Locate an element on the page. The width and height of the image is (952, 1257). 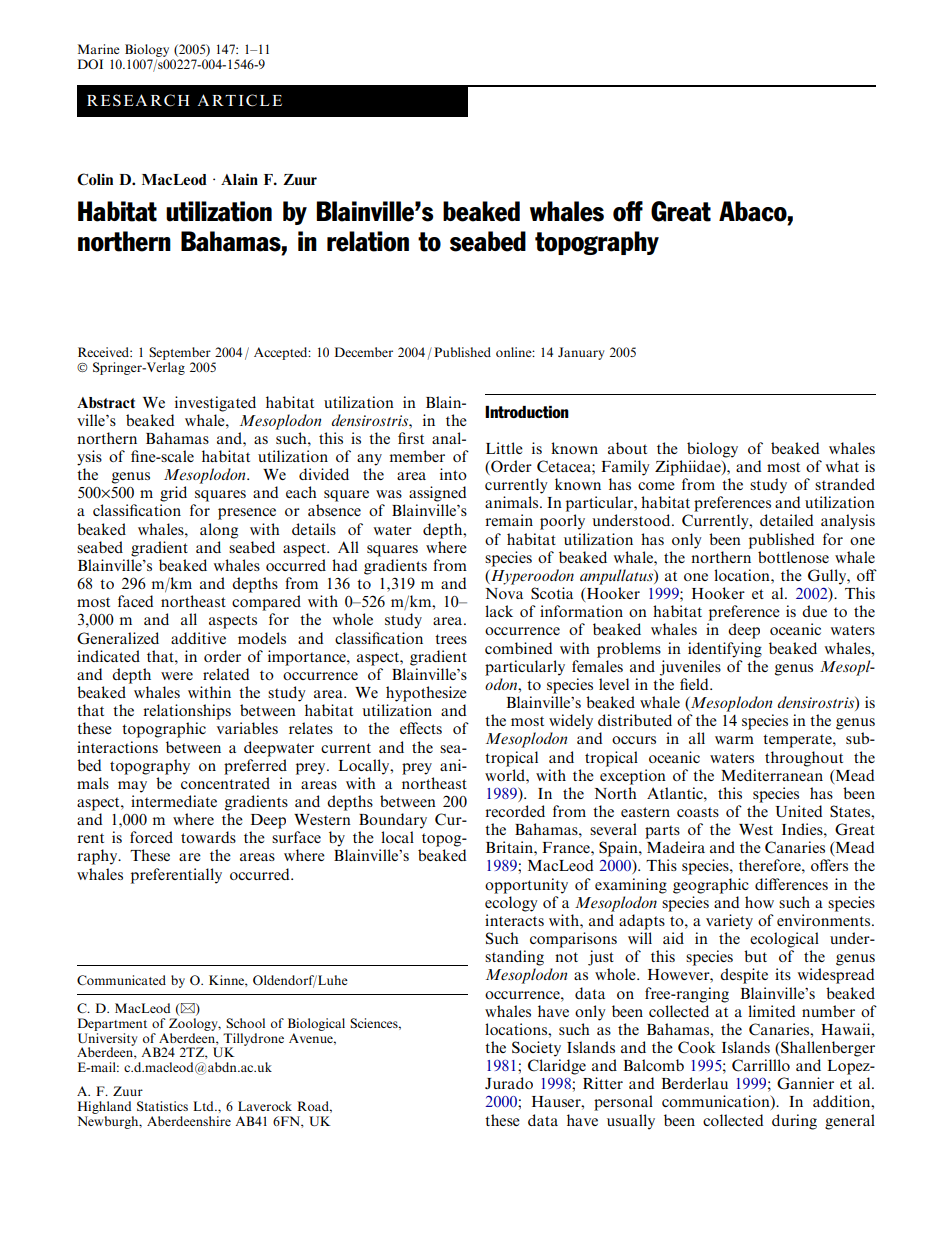
Statistics is located at coordinates (162, 1106).
